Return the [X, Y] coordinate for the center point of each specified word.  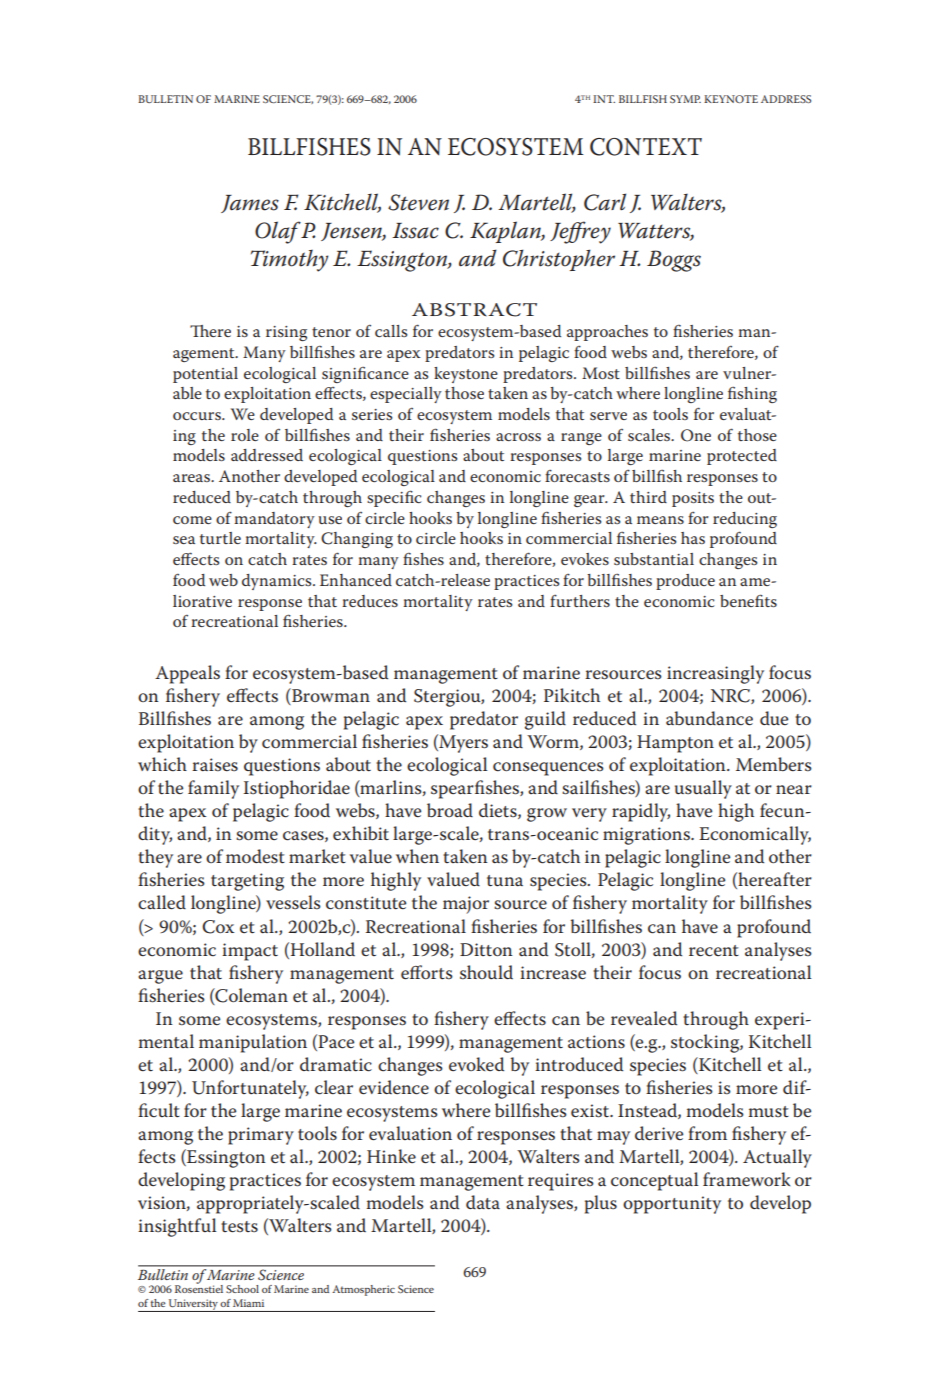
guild [545, 720]
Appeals [187, 674]
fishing [752, 394]
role [245, 435]
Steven [418, 202]
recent [714, 951]
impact [250, 952]
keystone [466, 375]
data [483, 1202]
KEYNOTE [731, 99]
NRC [731, 696]
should [486, 972]
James [250, 204]
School [242, 1289]
